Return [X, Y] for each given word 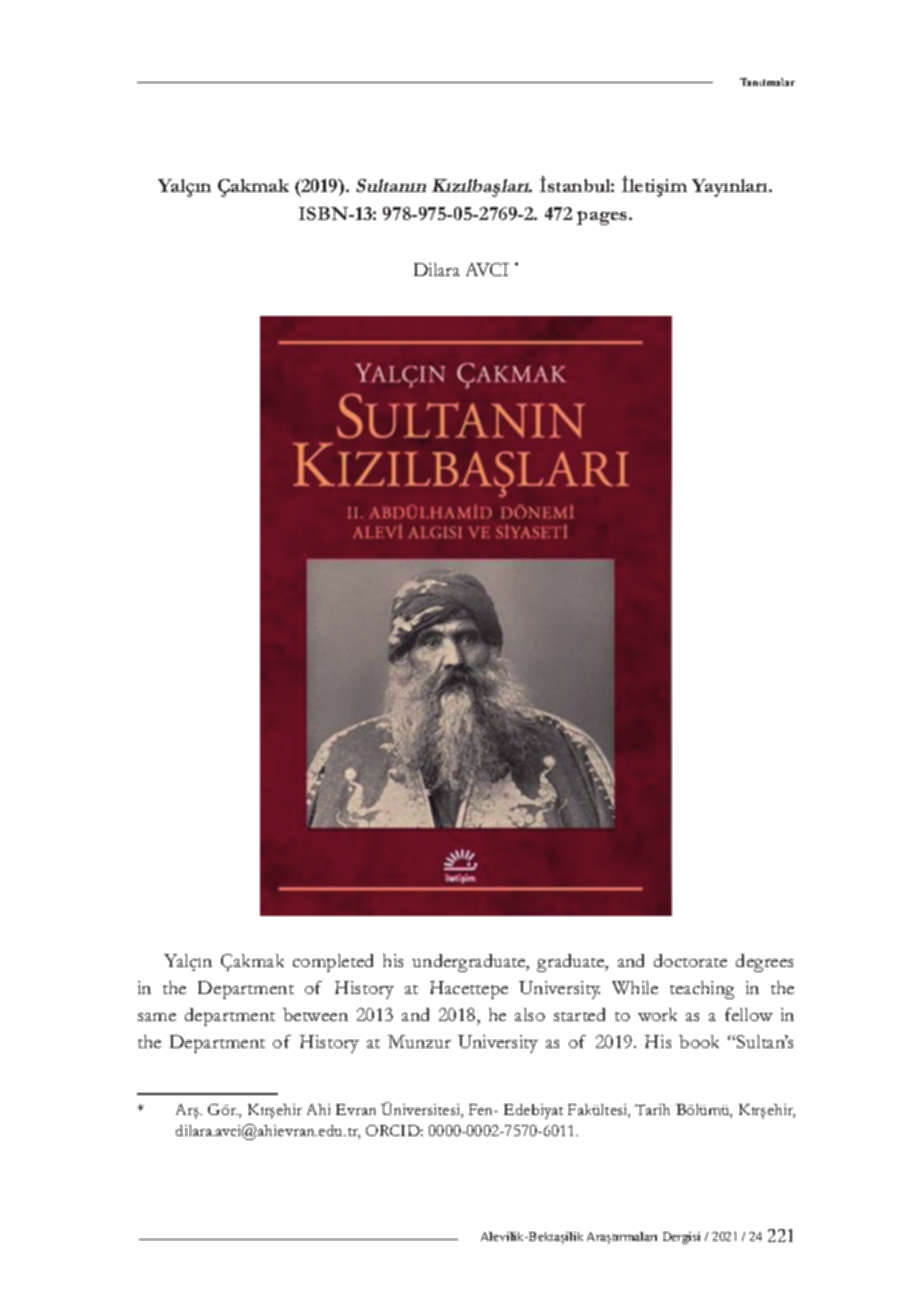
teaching [702, 990]
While [635, 987]
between [315, 1014]
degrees [764, 963]
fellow [749, 1014]
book [699, 1041]
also [530, 1014]
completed [333, 963]
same [157, 1017]
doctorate [690, 960]
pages [603, 218]
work [657, 1014]
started [579, 1014]
